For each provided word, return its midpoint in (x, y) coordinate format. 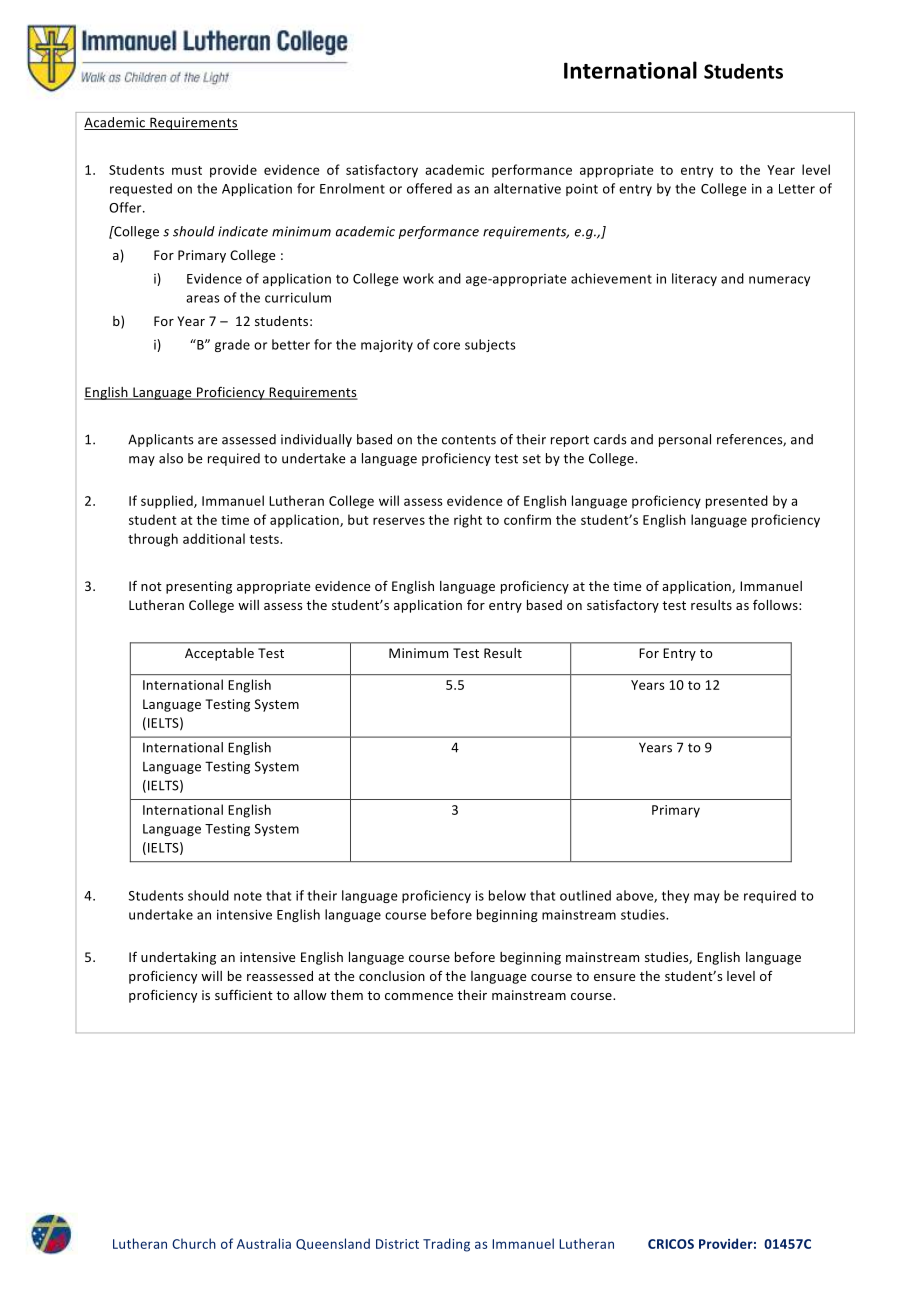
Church (194, 1243)
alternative (527, 188)
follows (776, 604)
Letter (797, 189)
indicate (243, 231)
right (468, 521)
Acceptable (219, 654)
